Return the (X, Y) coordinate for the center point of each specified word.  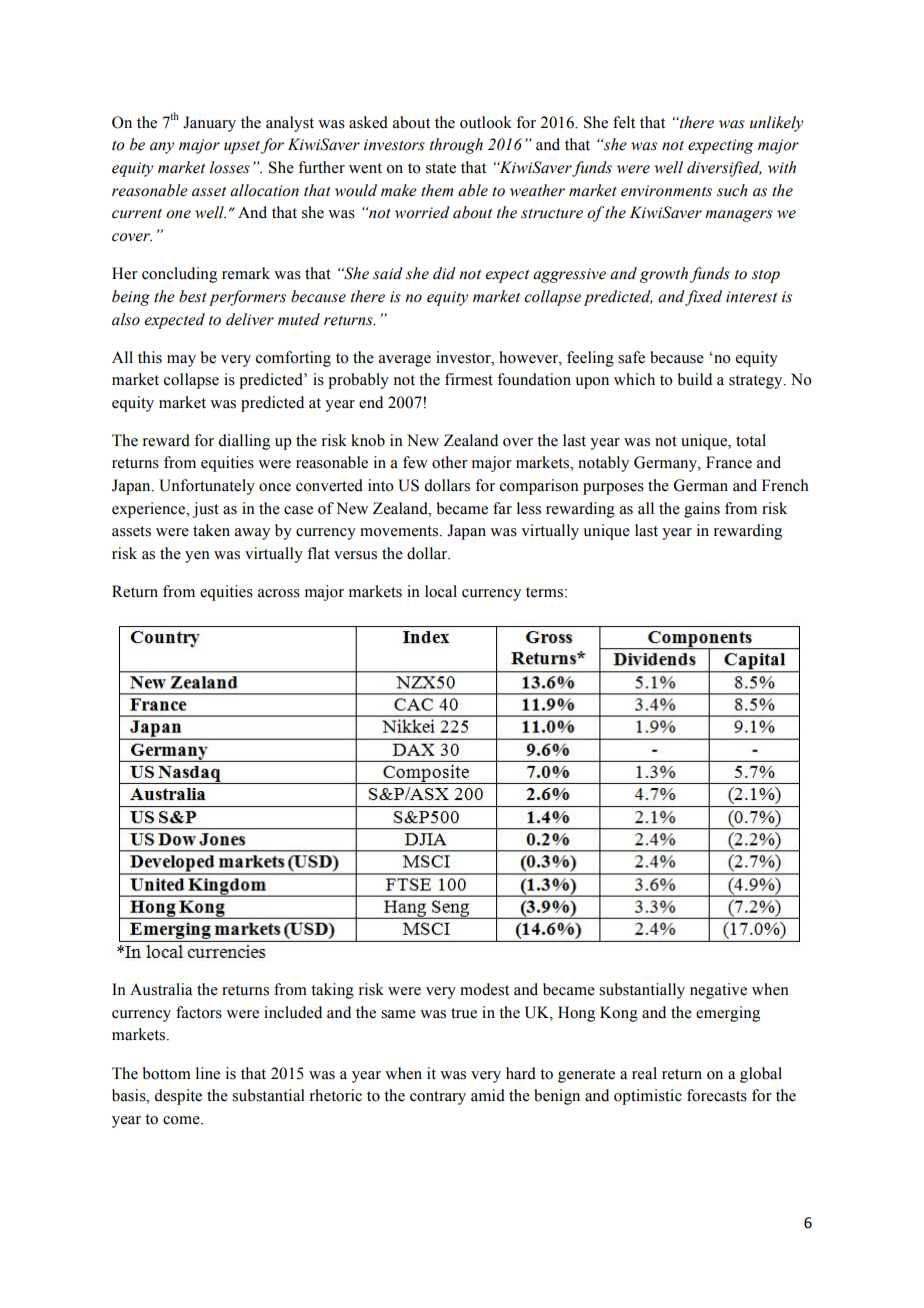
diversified (724, 169)
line (208, 1073)
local (441, 591)
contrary (438, 1098)
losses (230, 167)
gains (702, 510)
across (279, 593)
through (456, 146)
